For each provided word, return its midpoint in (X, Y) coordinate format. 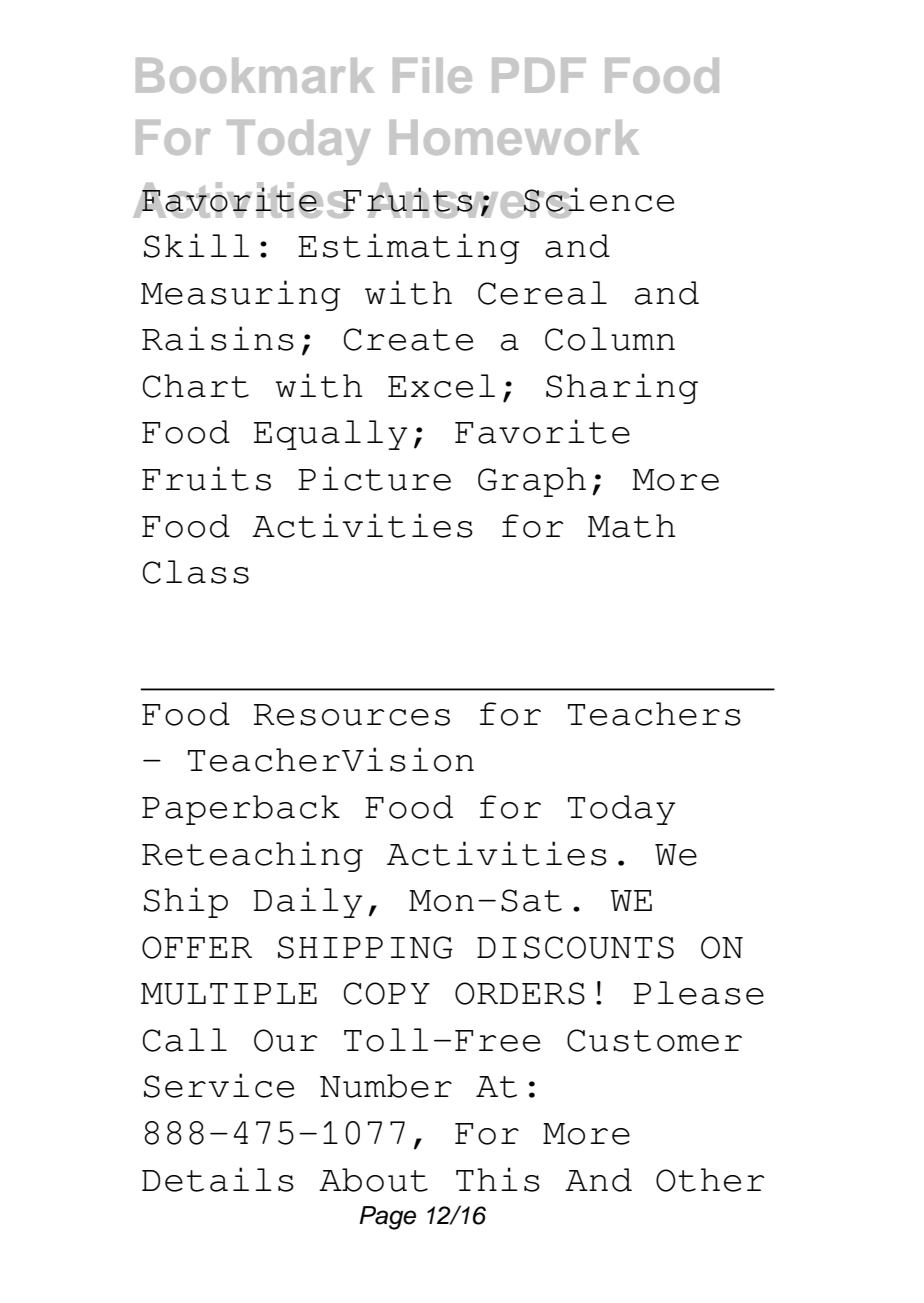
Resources (352, 715)
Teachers (654, 714)
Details (218, 1179)
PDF (539, 75)
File (432, 75)
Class (196, 572)
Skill (196, 245)
